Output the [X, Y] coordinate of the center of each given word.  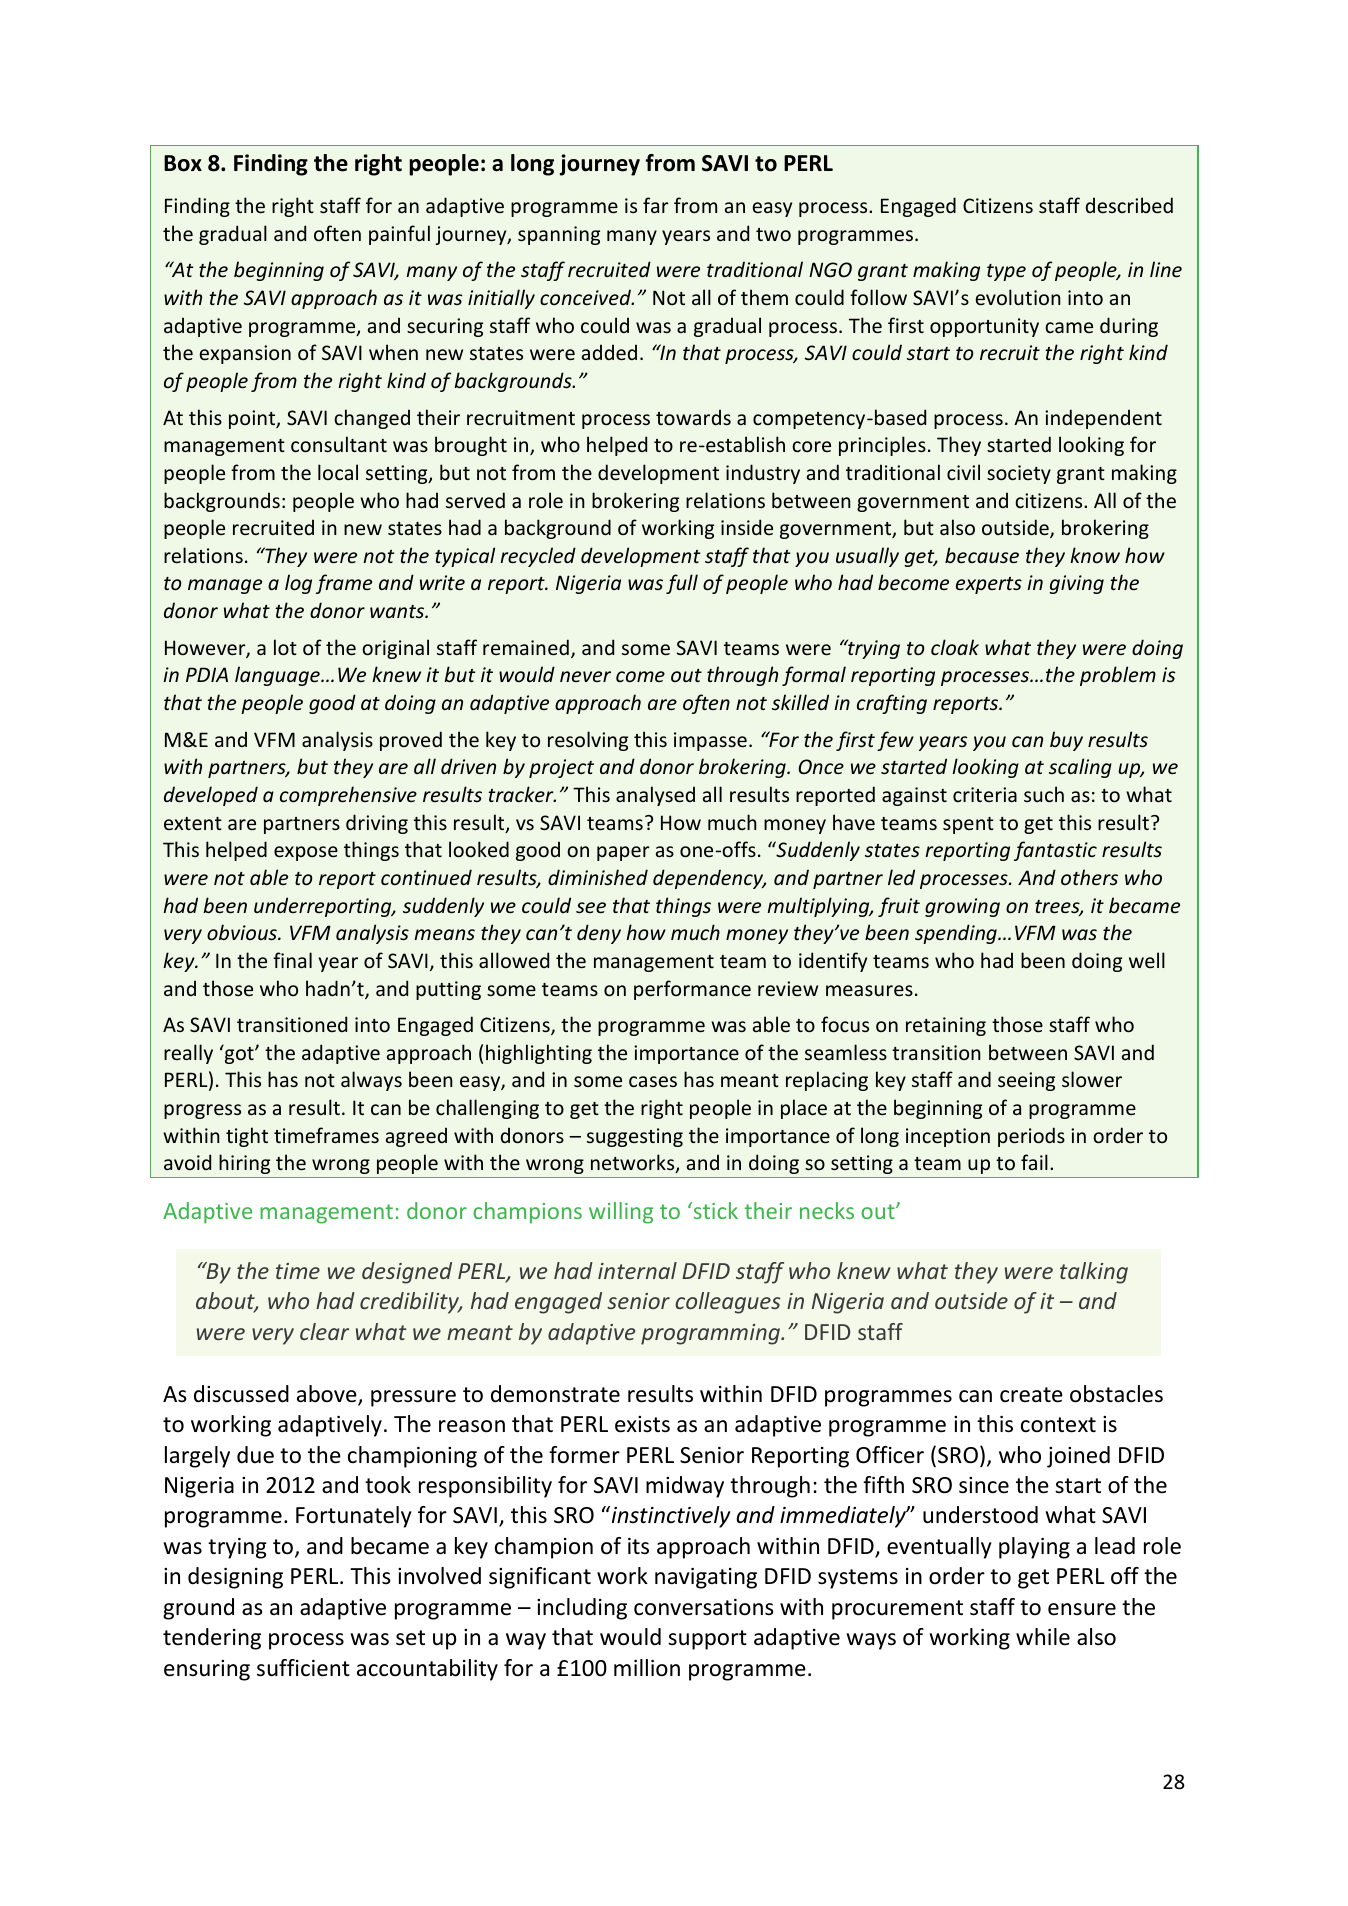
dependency [709, 879]
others [1089, 877]
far [656, 205]
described [1129, 205]
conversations [704, 1607]
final [292, 960]
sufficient [303, 1668]
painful [399, 235]
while [1043, 1637]
